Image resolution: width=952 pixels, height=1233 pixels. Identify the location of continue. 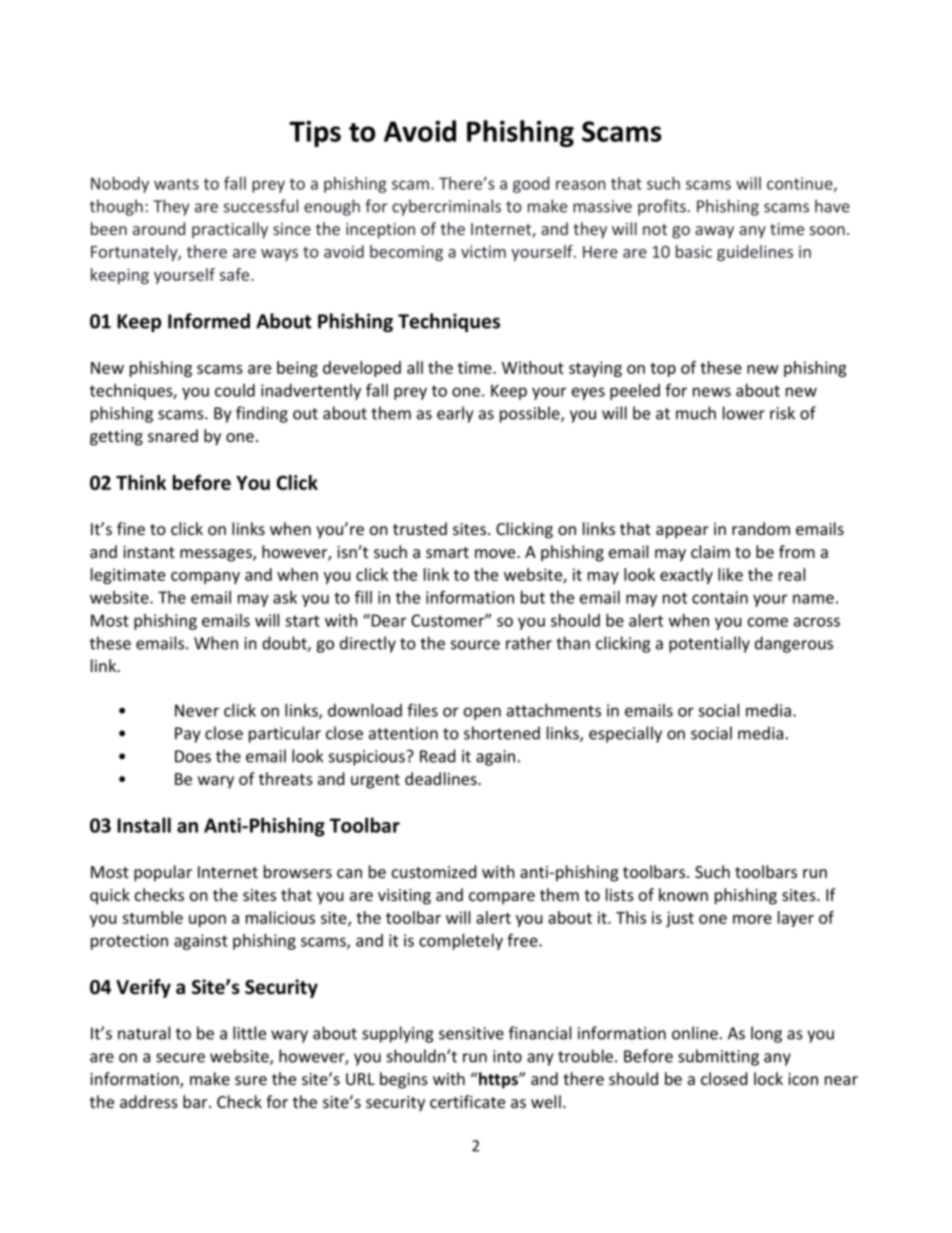
(801, 184).
